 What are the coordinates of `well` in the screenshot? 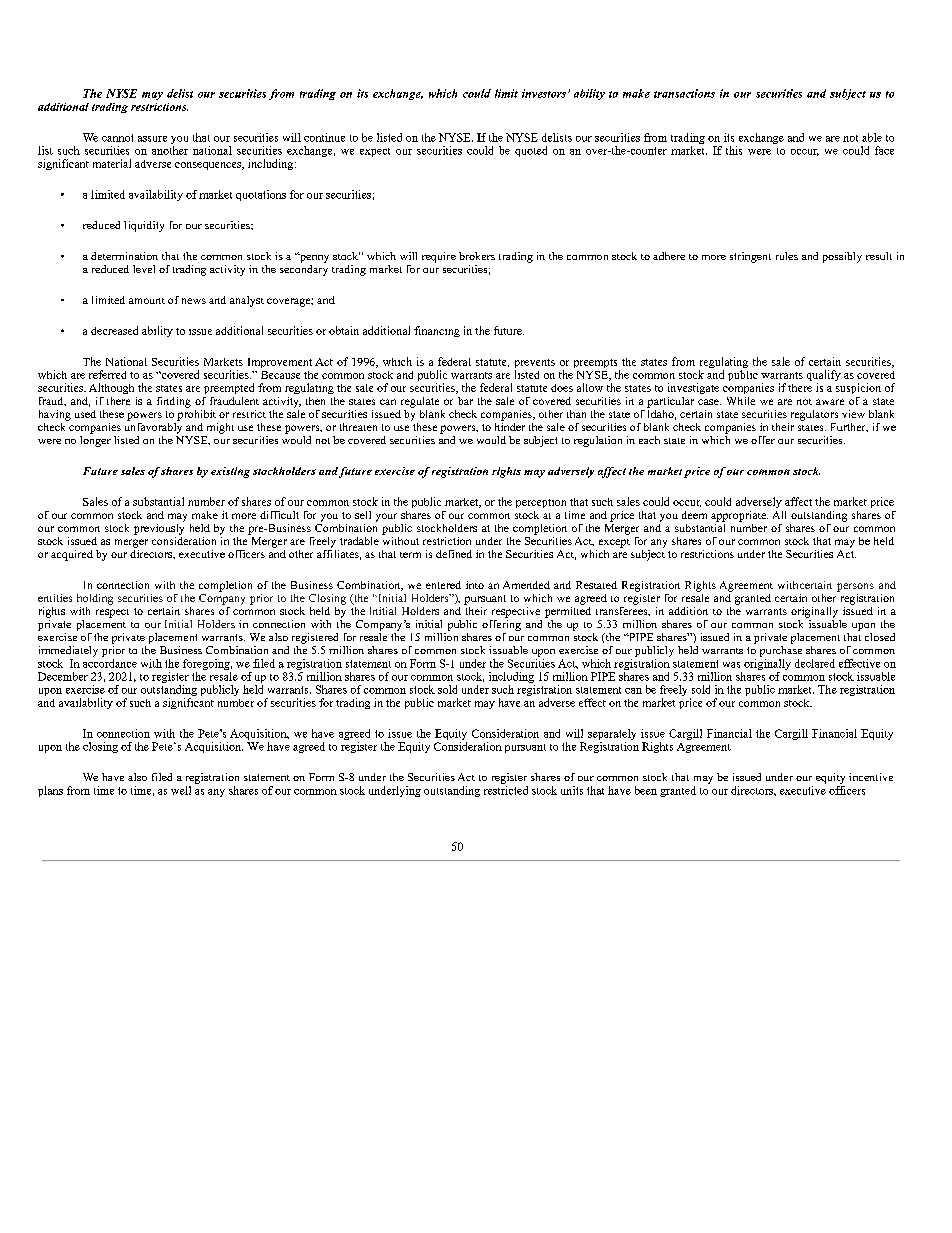 It's located at (181, 790).
